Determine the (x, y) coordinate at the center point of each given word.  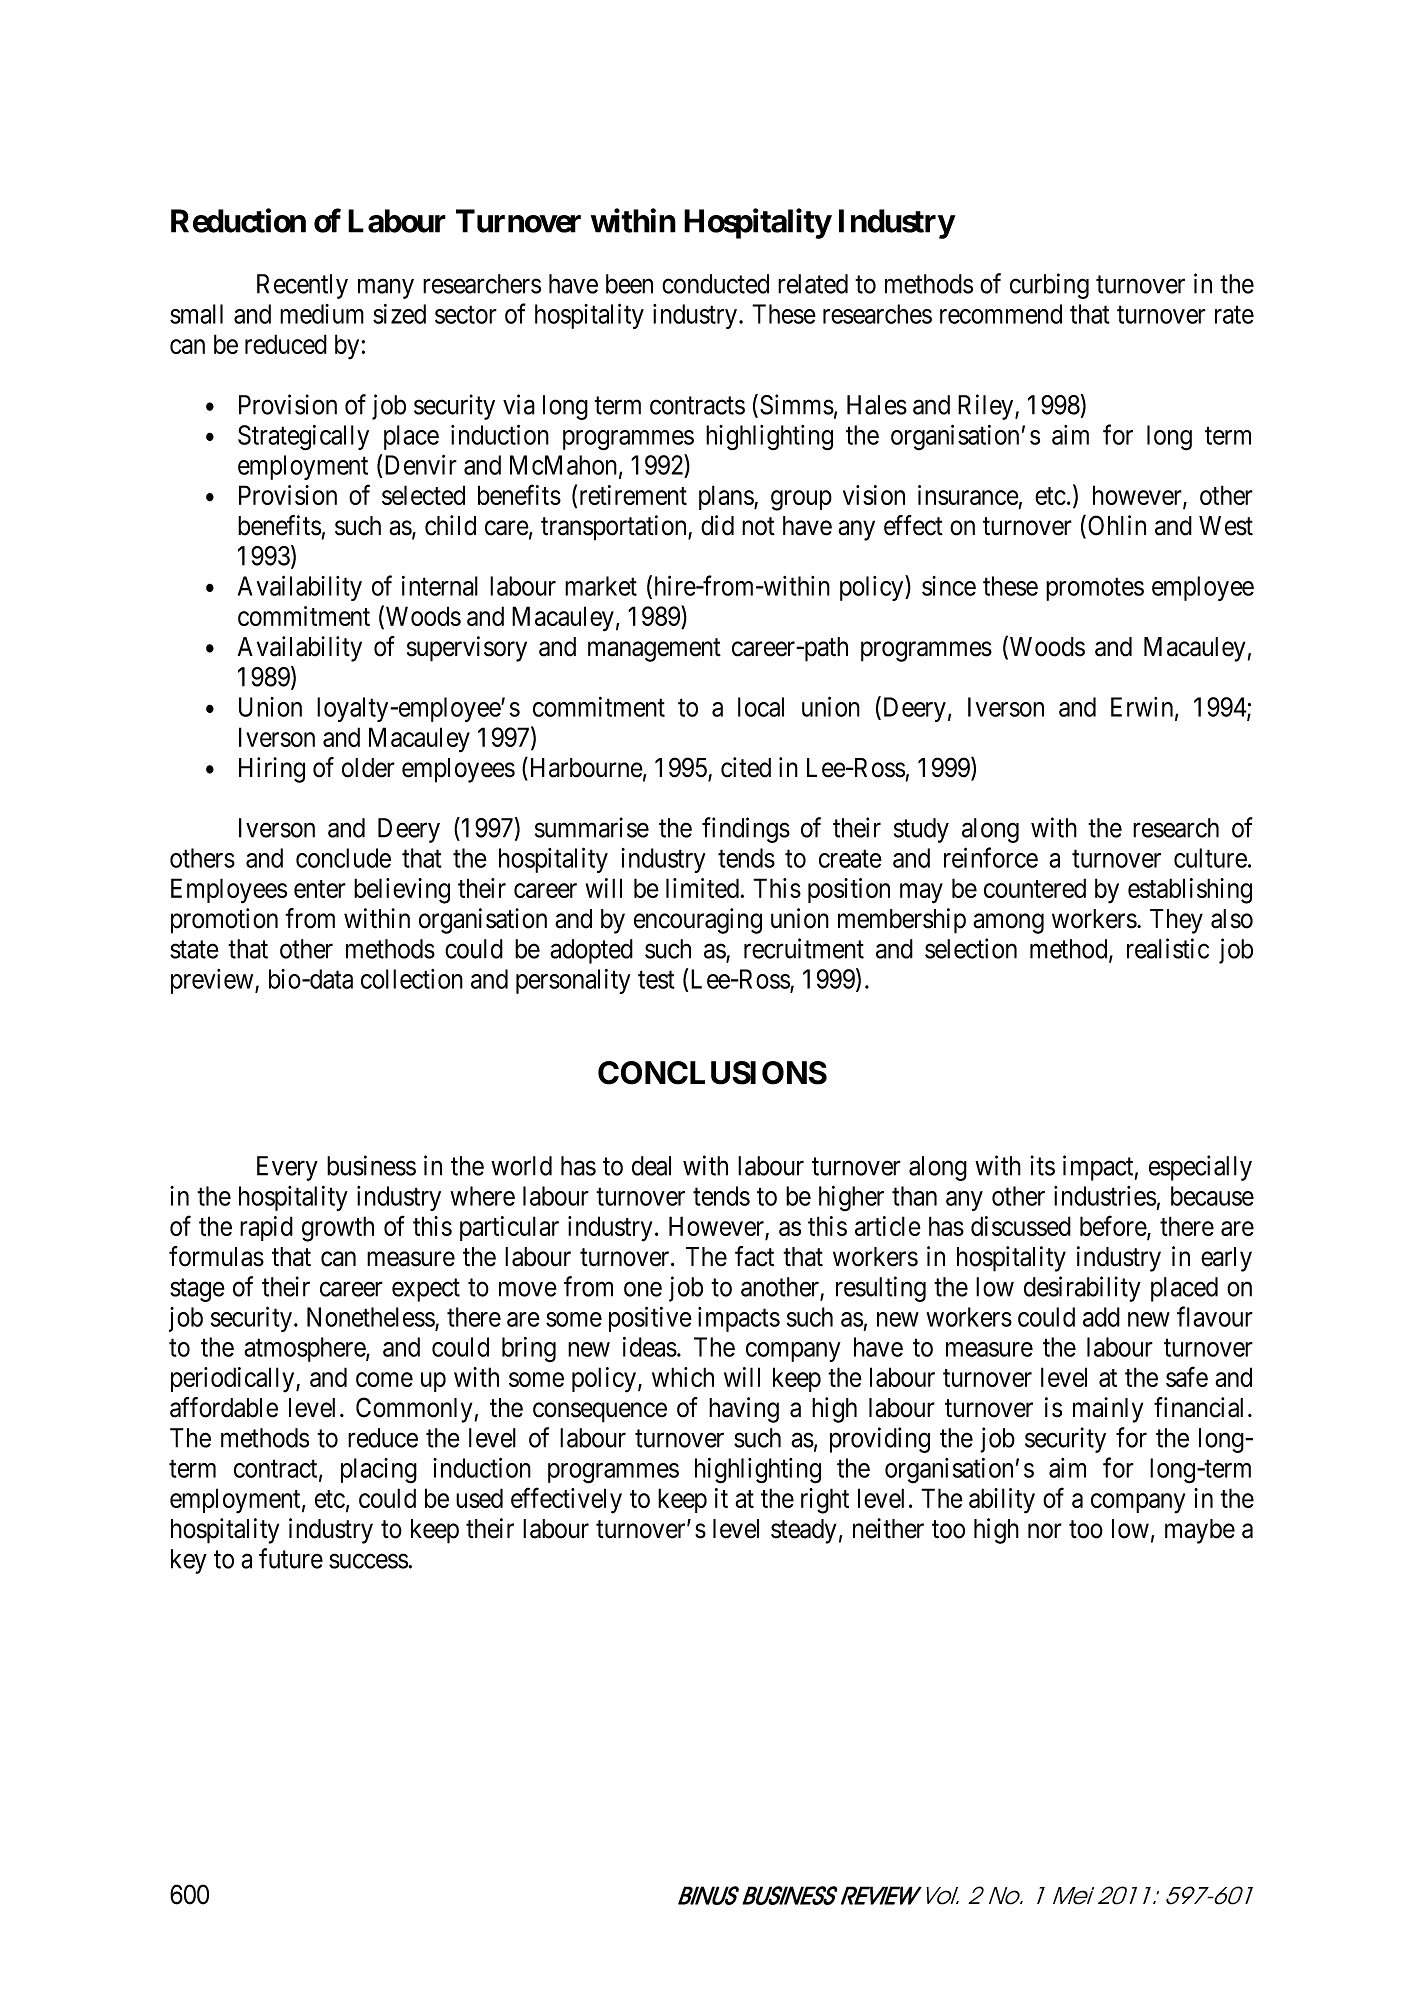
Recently (302, 286)
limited (702, 888)
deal (651, 1166)
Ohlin (1117, 525)
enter (320, 889)
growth (338, 1229)
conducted (715, 284)
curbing (1049, 286)
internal (440, 586)
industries (1105, 1196)
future (291, 1558)
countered (1035, 888)
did (717, 525)
